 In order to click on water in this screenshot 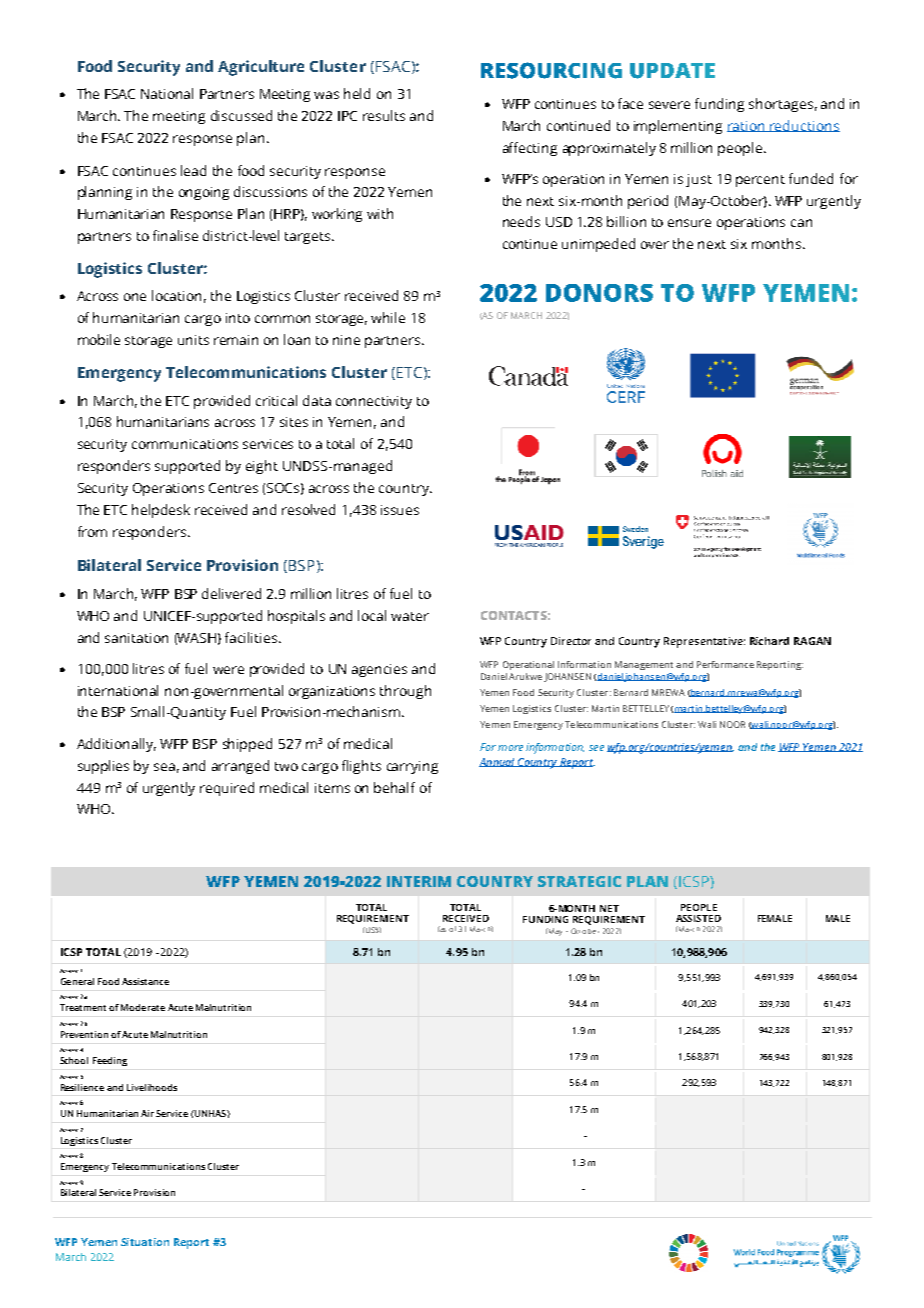, I will do `click(410, 616)`.
